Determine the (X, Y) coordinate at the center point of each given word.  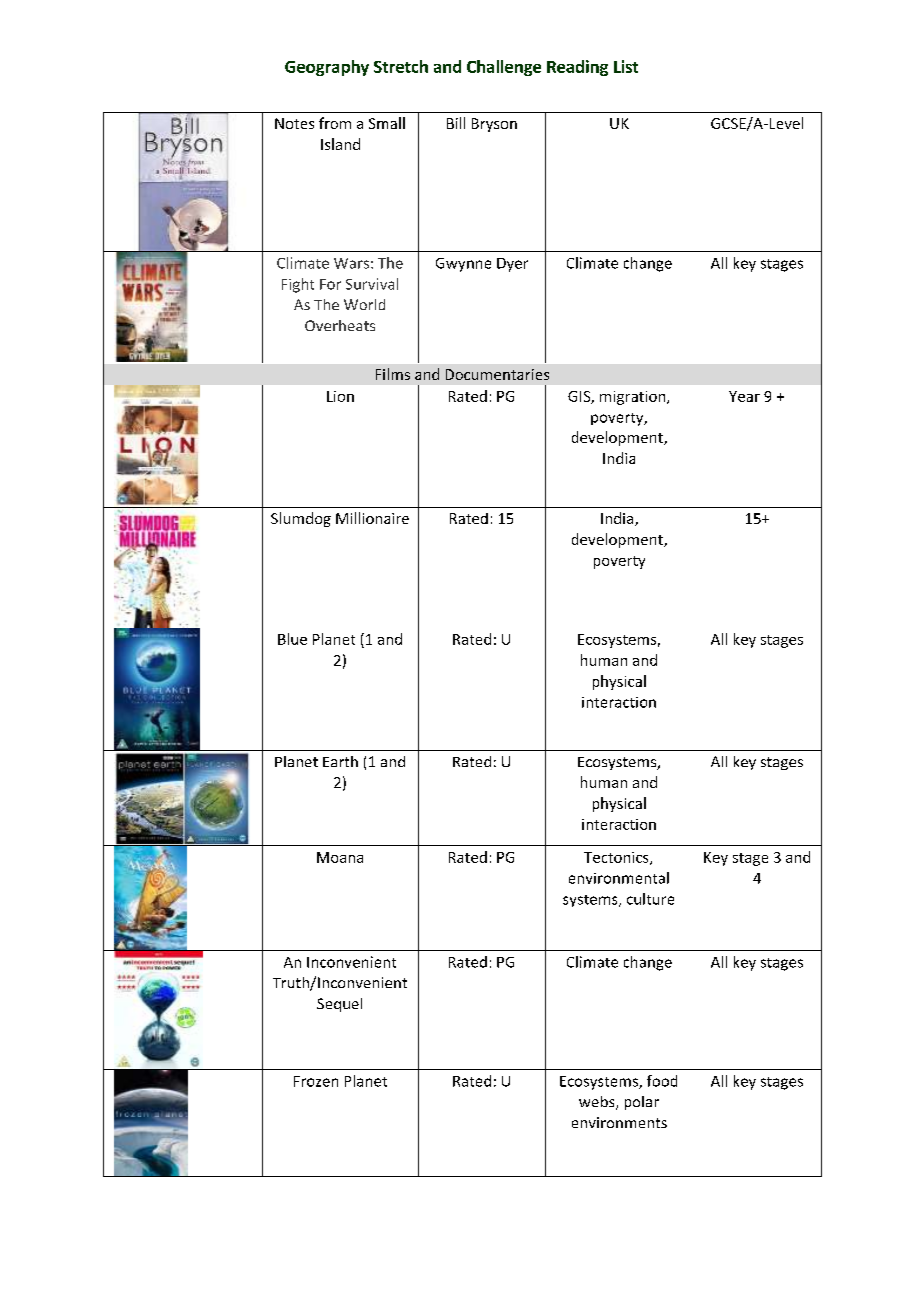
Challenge (504, 68)
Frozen (316, 1081)
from (335, 123)
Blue (292, 639)
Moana (340, 857)
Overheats (340, 325)
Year (744, 396)
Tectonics (617, 858)
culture (650, 899)
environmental (619, 878)
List (626, 66)
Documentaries (497, 374)
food (662, 1081)
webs (598, 1103)
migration (634, 398)
